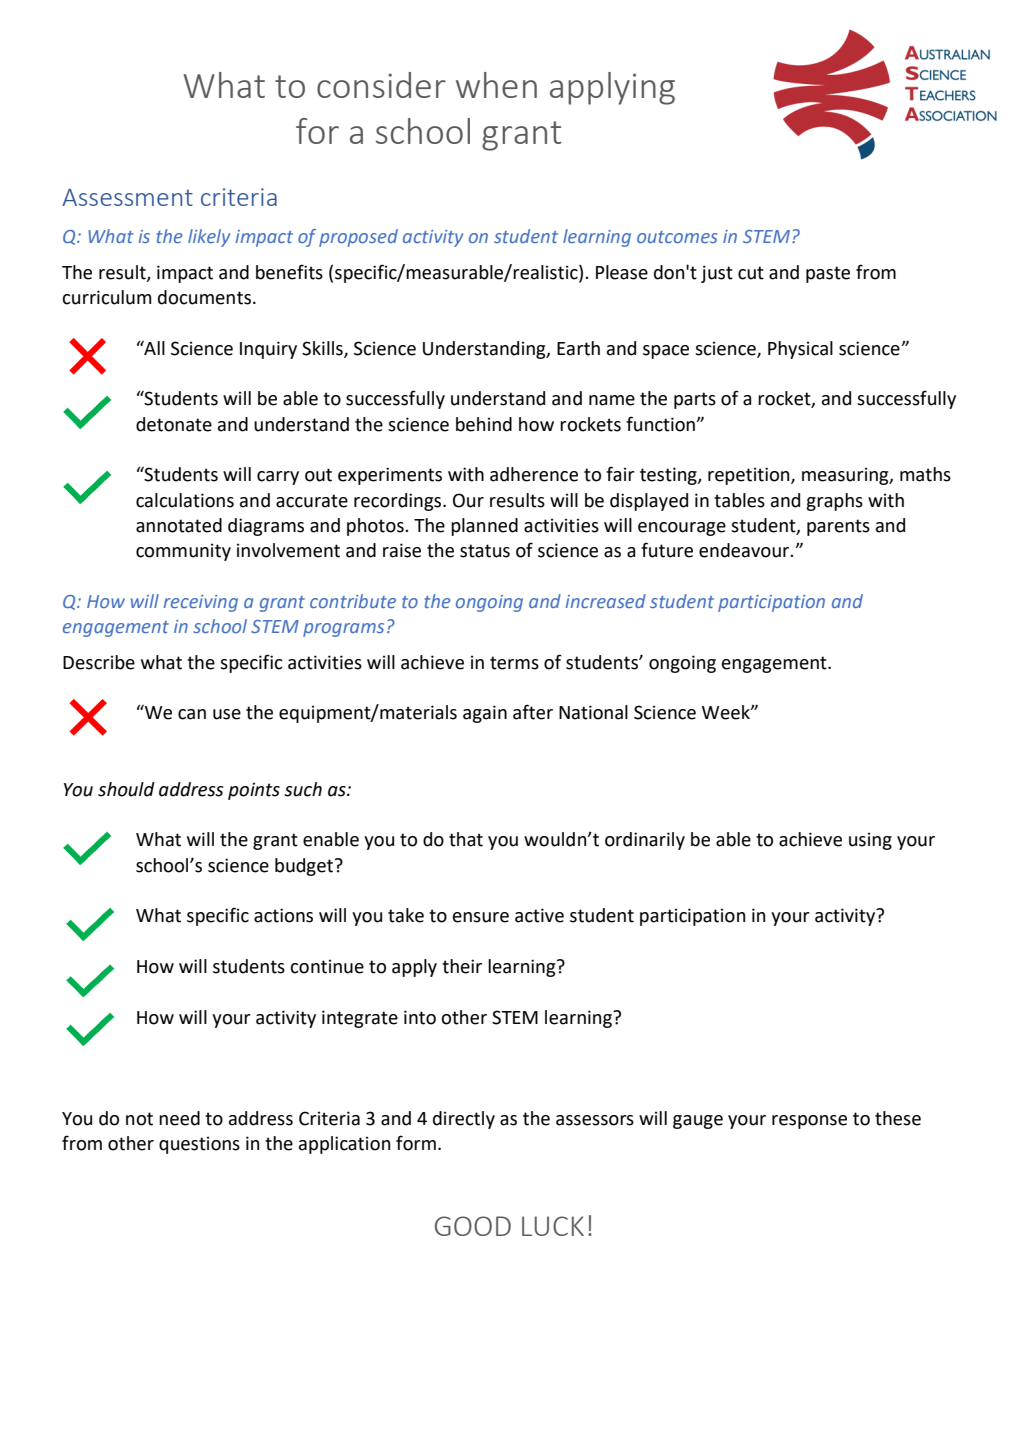 The width and height of the screenshot is (1028, 1455). What do you see at coordinates (496, 85) in the screenshot?
I see `when` at bounding box center [496, 85].
